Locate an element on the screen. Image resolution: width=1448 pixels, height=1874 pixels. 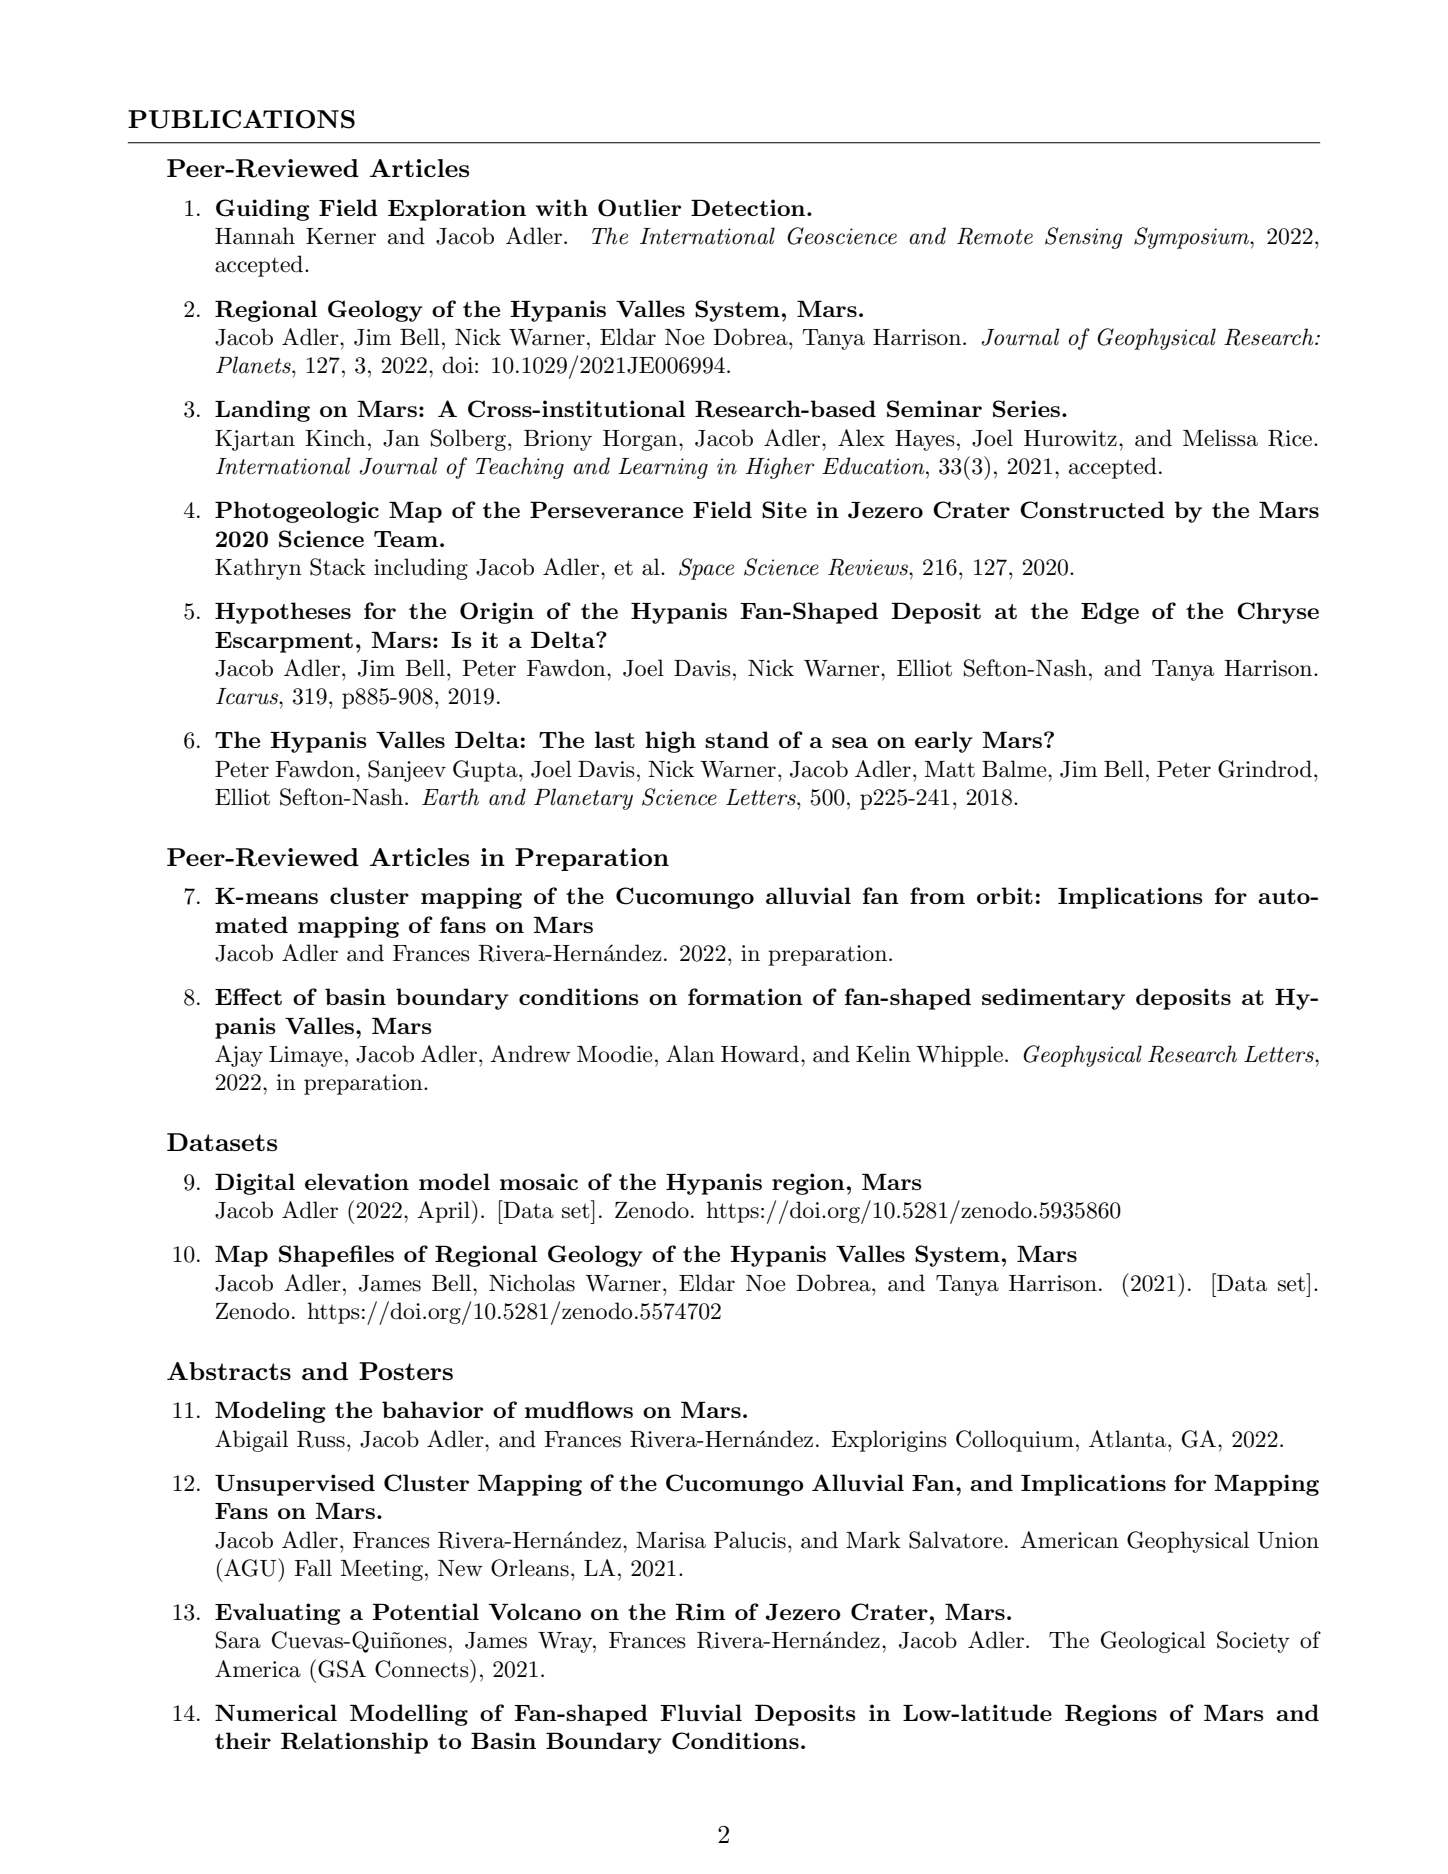
Constructed is located at coordinates (1092, 510).
